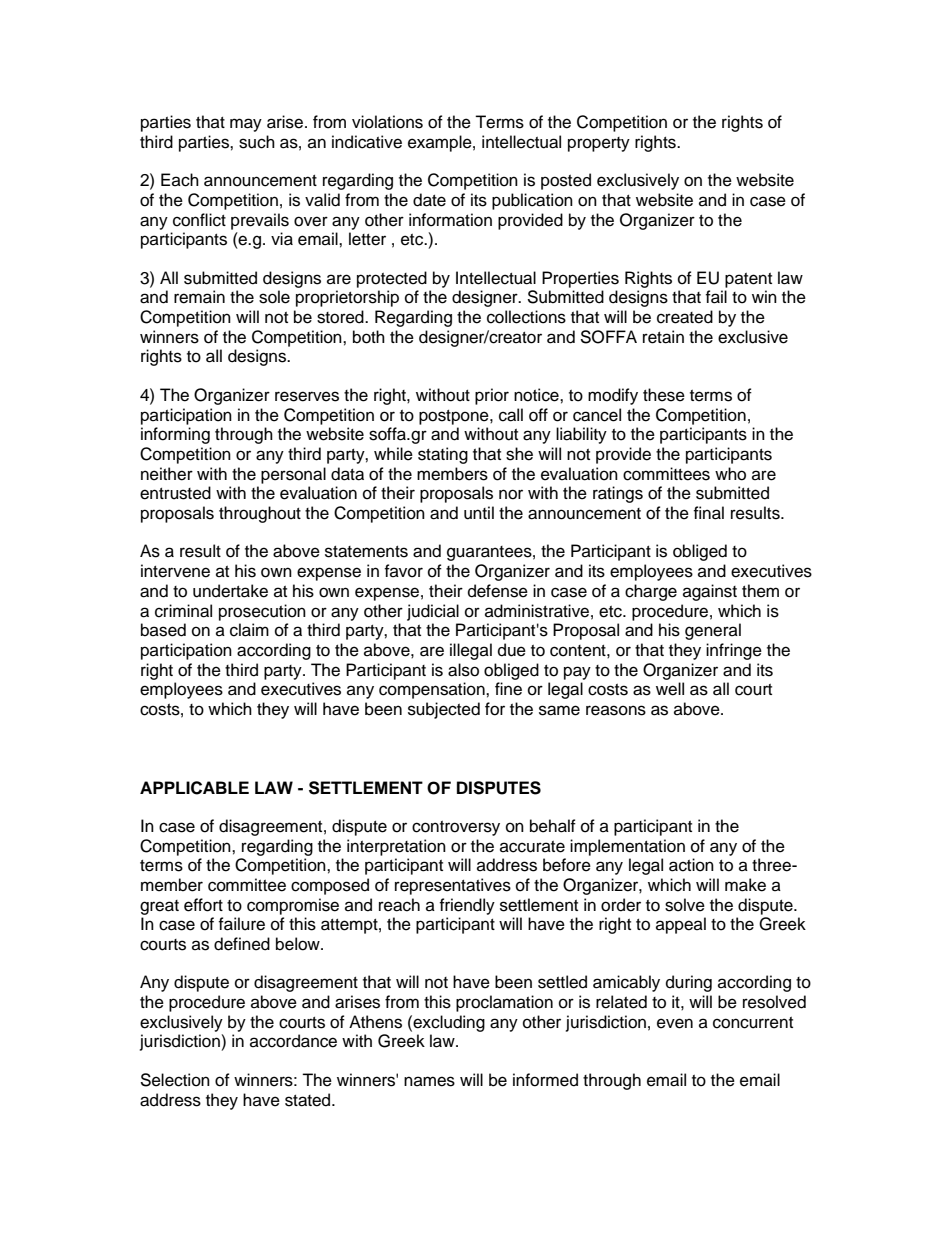 Image resolution: width=952 pixels, height=1233 pixels. What do you see at coordinates (664, 395) in the page?
I see `these` at bounding box center [664, 395].
